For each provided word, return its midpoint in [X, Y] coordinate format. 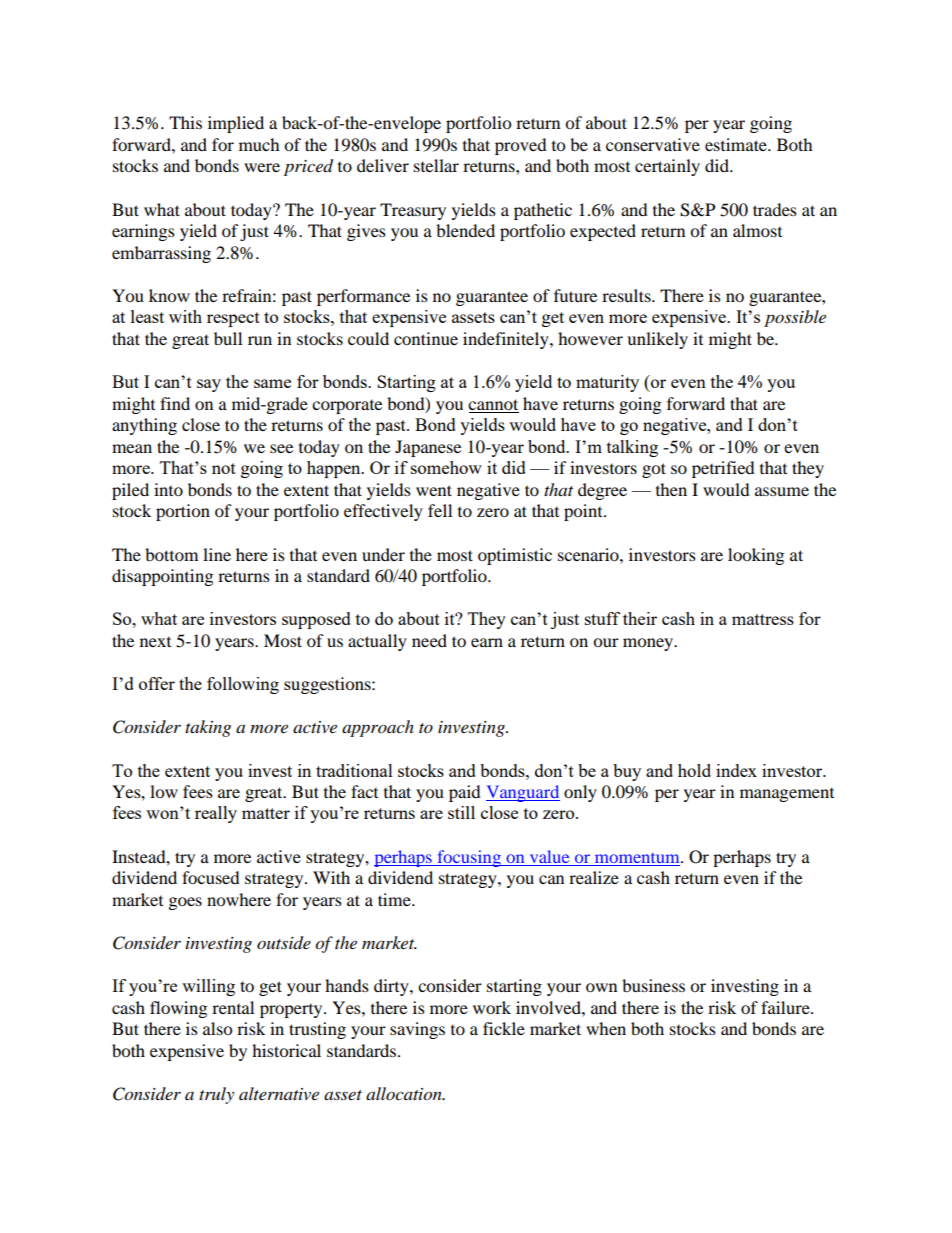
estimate [737, 144]
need [429, 640]
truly [216, 1095]
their [640, 618]
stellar [436, 165]
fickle [504, 1028]
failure [786, 1007]
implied [236, 124]
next [155, 642]
